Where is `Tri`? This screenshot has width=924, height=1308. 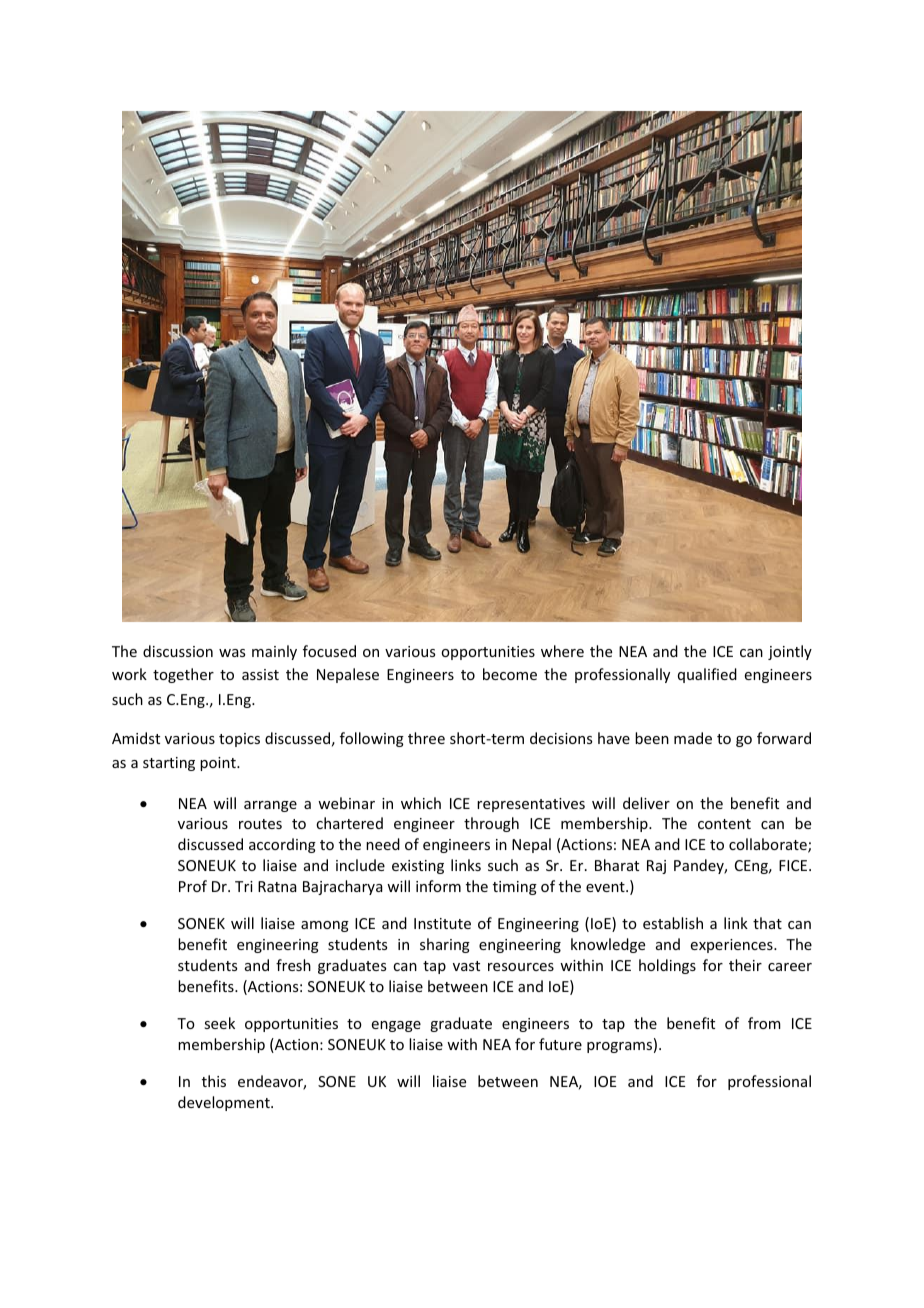
Tri is located at coordinates (244, 886).
